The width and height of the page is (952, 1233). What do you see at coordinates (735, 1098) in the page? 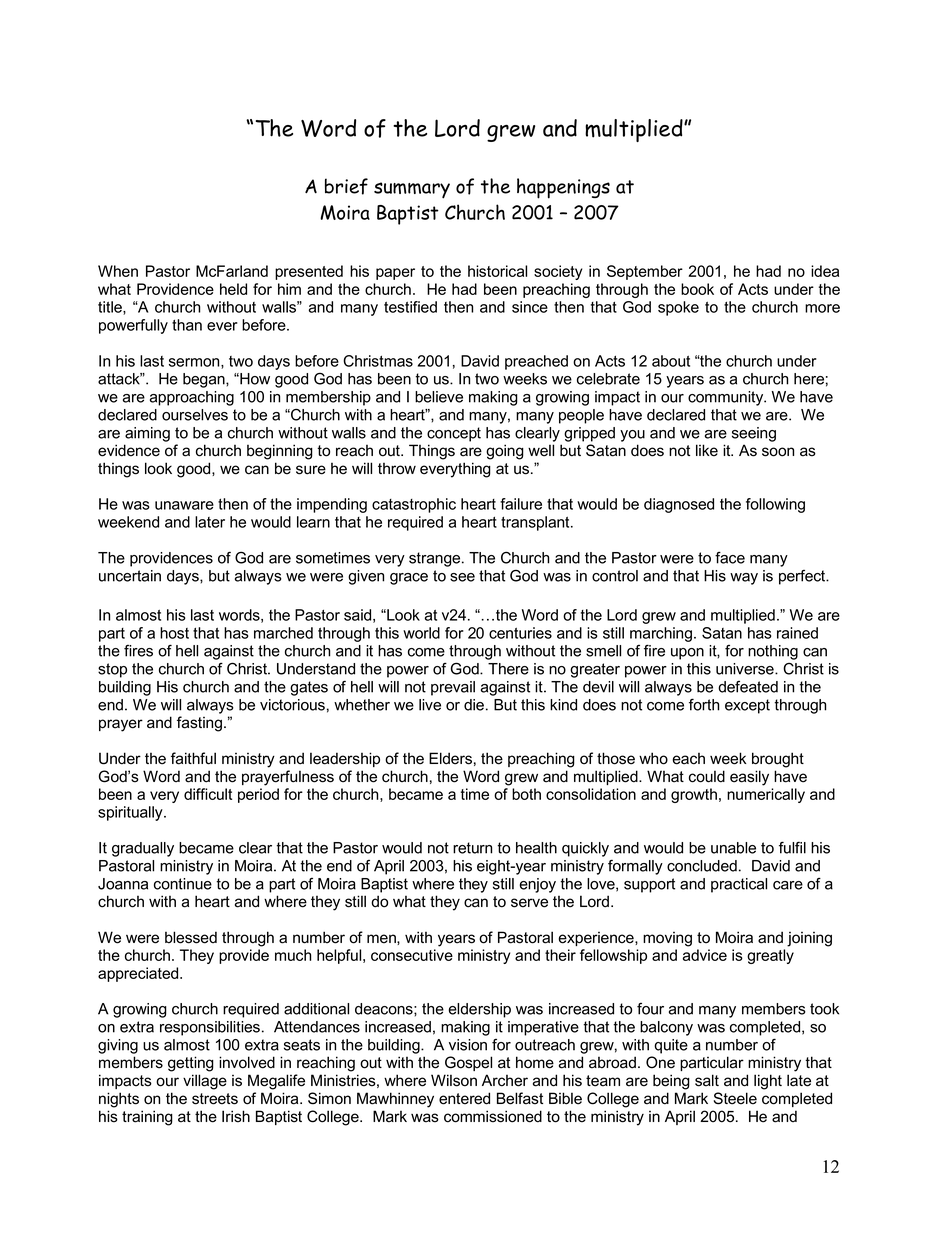
I see `Steele` at bounding box center [735, 1098].
